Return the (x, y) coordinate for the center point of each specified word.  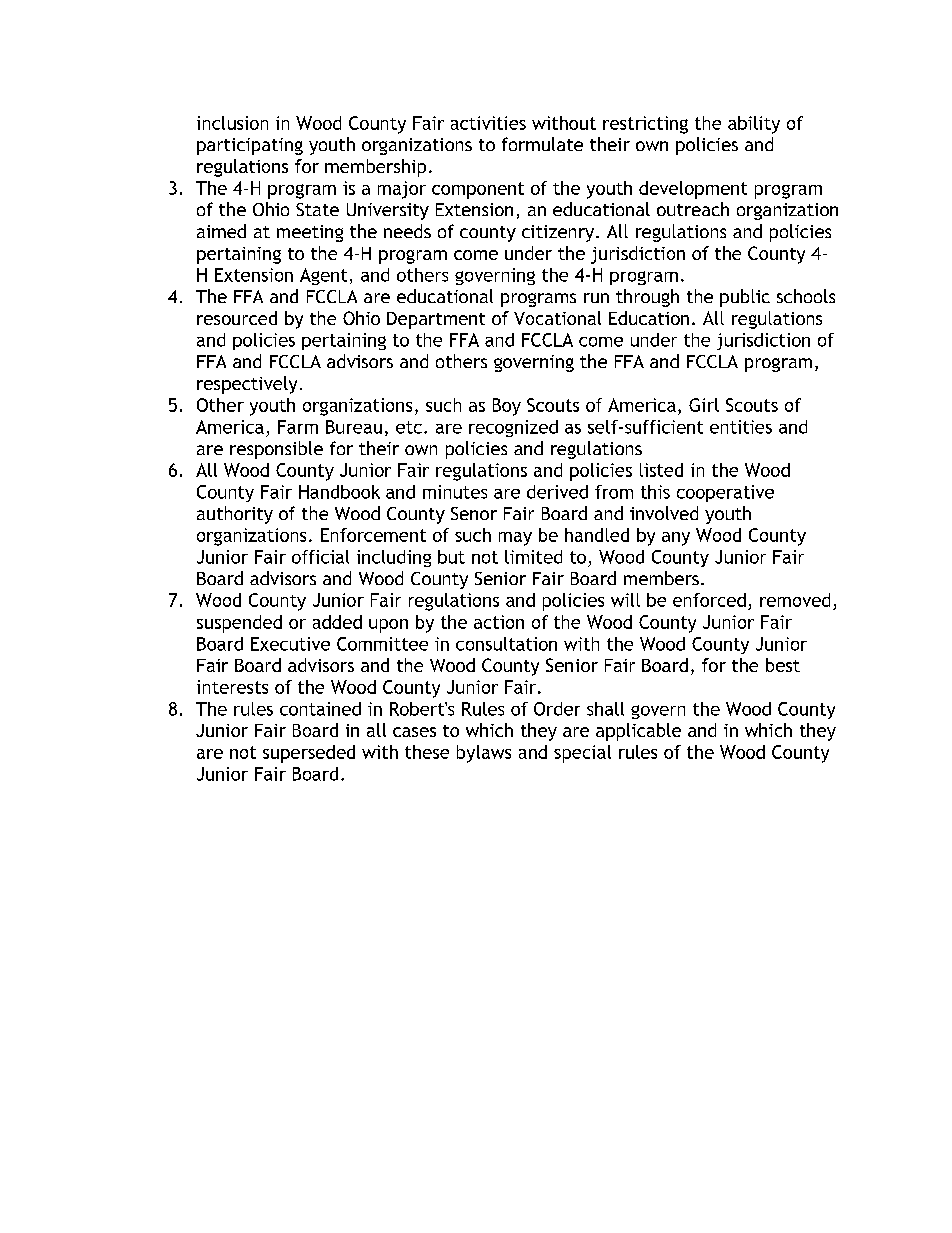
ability (754, 125)
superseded (309, 754)
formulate (542, 144)
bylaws (484, 754)
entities (741, 427)
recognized (513, 428)
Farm (298, 427)
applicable (638, 732)
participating (250, 146)
